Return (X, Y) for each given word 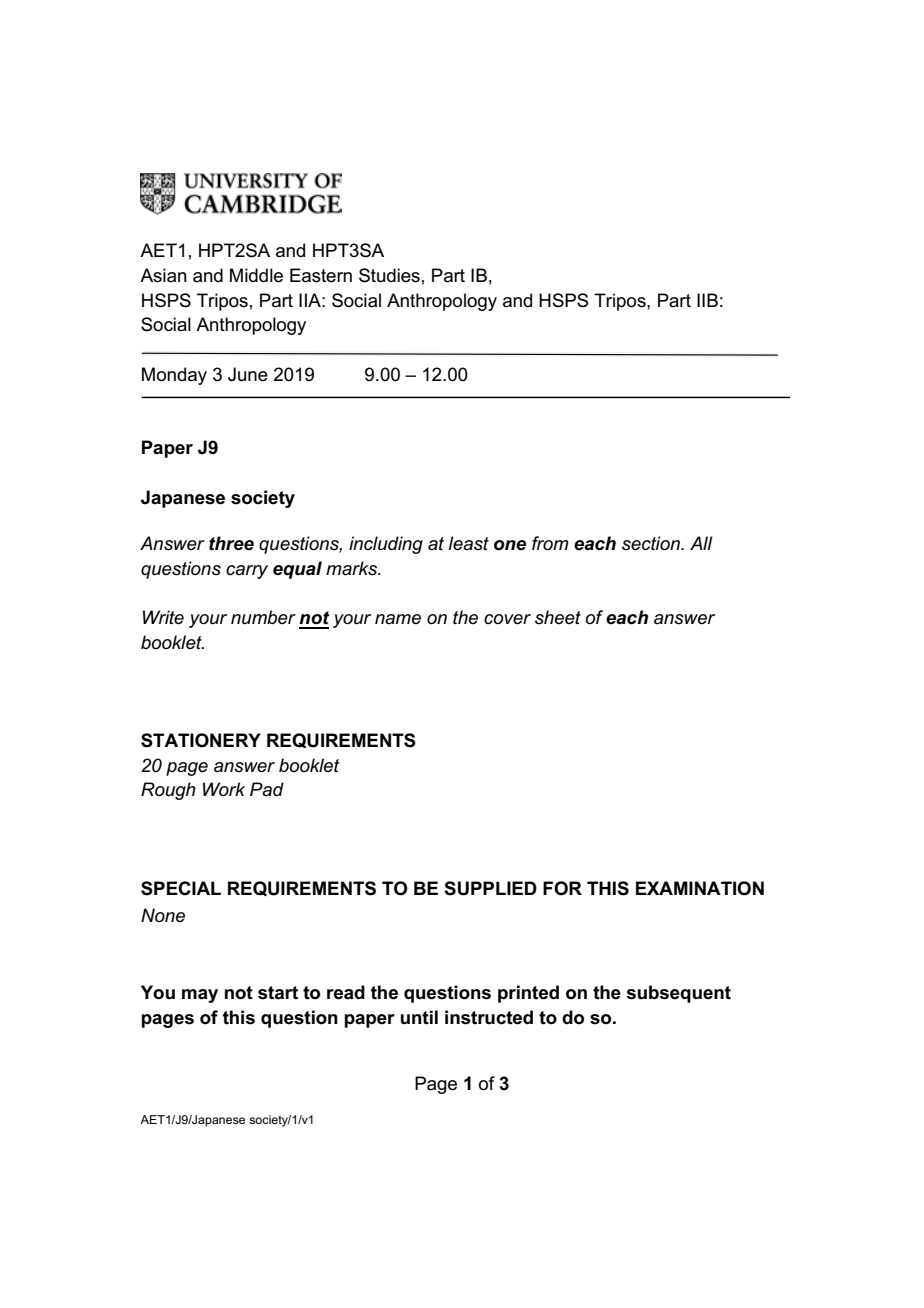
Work (224, 789)
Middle (256, 275)
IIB (707, 300)
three (231, 543)
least (468, 543)
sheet (558, 617)
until (419, 1017)
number (263, 617)
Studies (389, 275)
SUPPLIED (490, 888)
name (398, 619)
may (200, 996)
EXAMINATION (700, 888)
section (652, 543)
